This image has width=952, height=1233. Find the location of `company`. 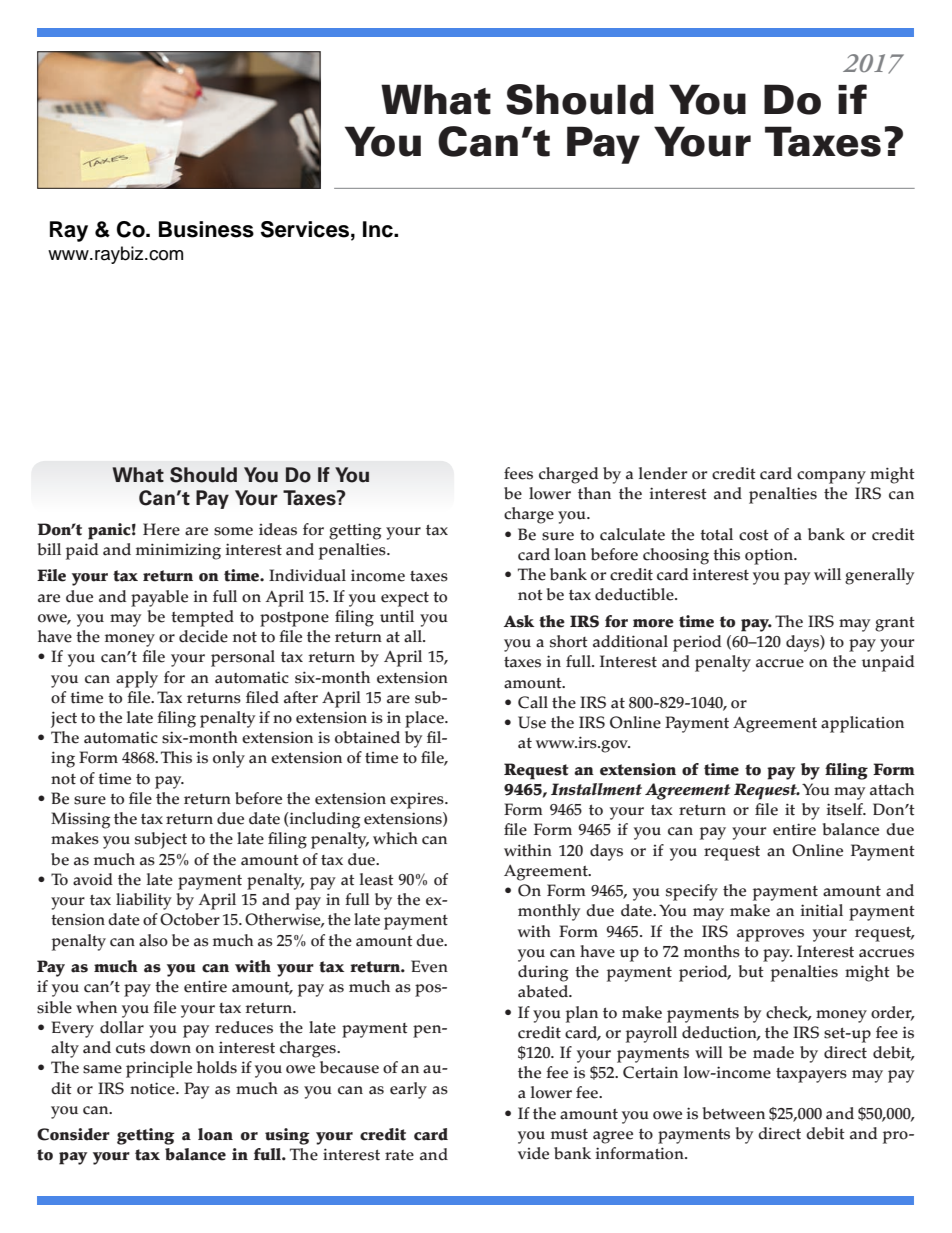

company is located at coordinates (831, 477).
